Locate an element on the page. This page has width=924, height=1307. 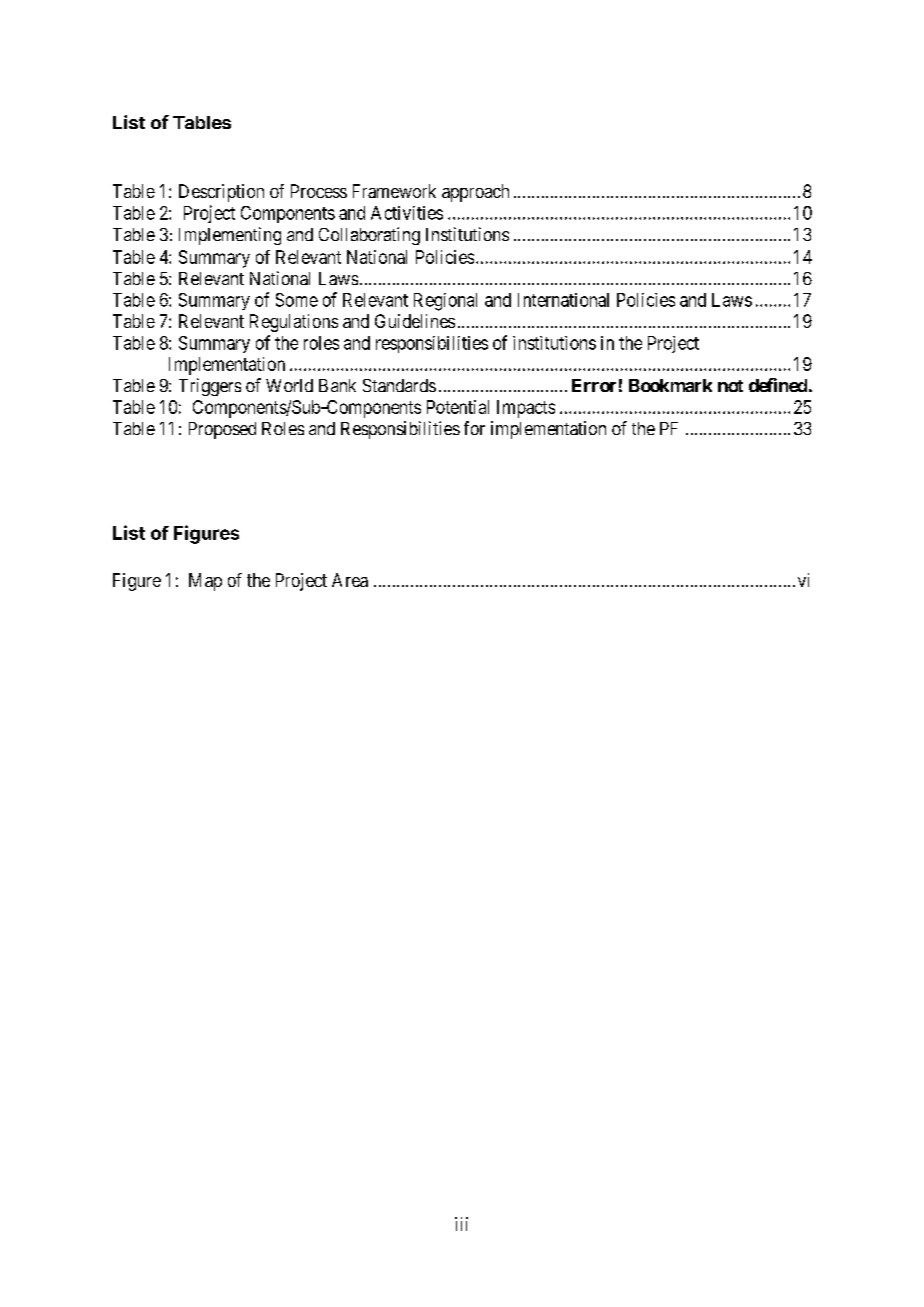
Area is located at coordinates (350, 580).
